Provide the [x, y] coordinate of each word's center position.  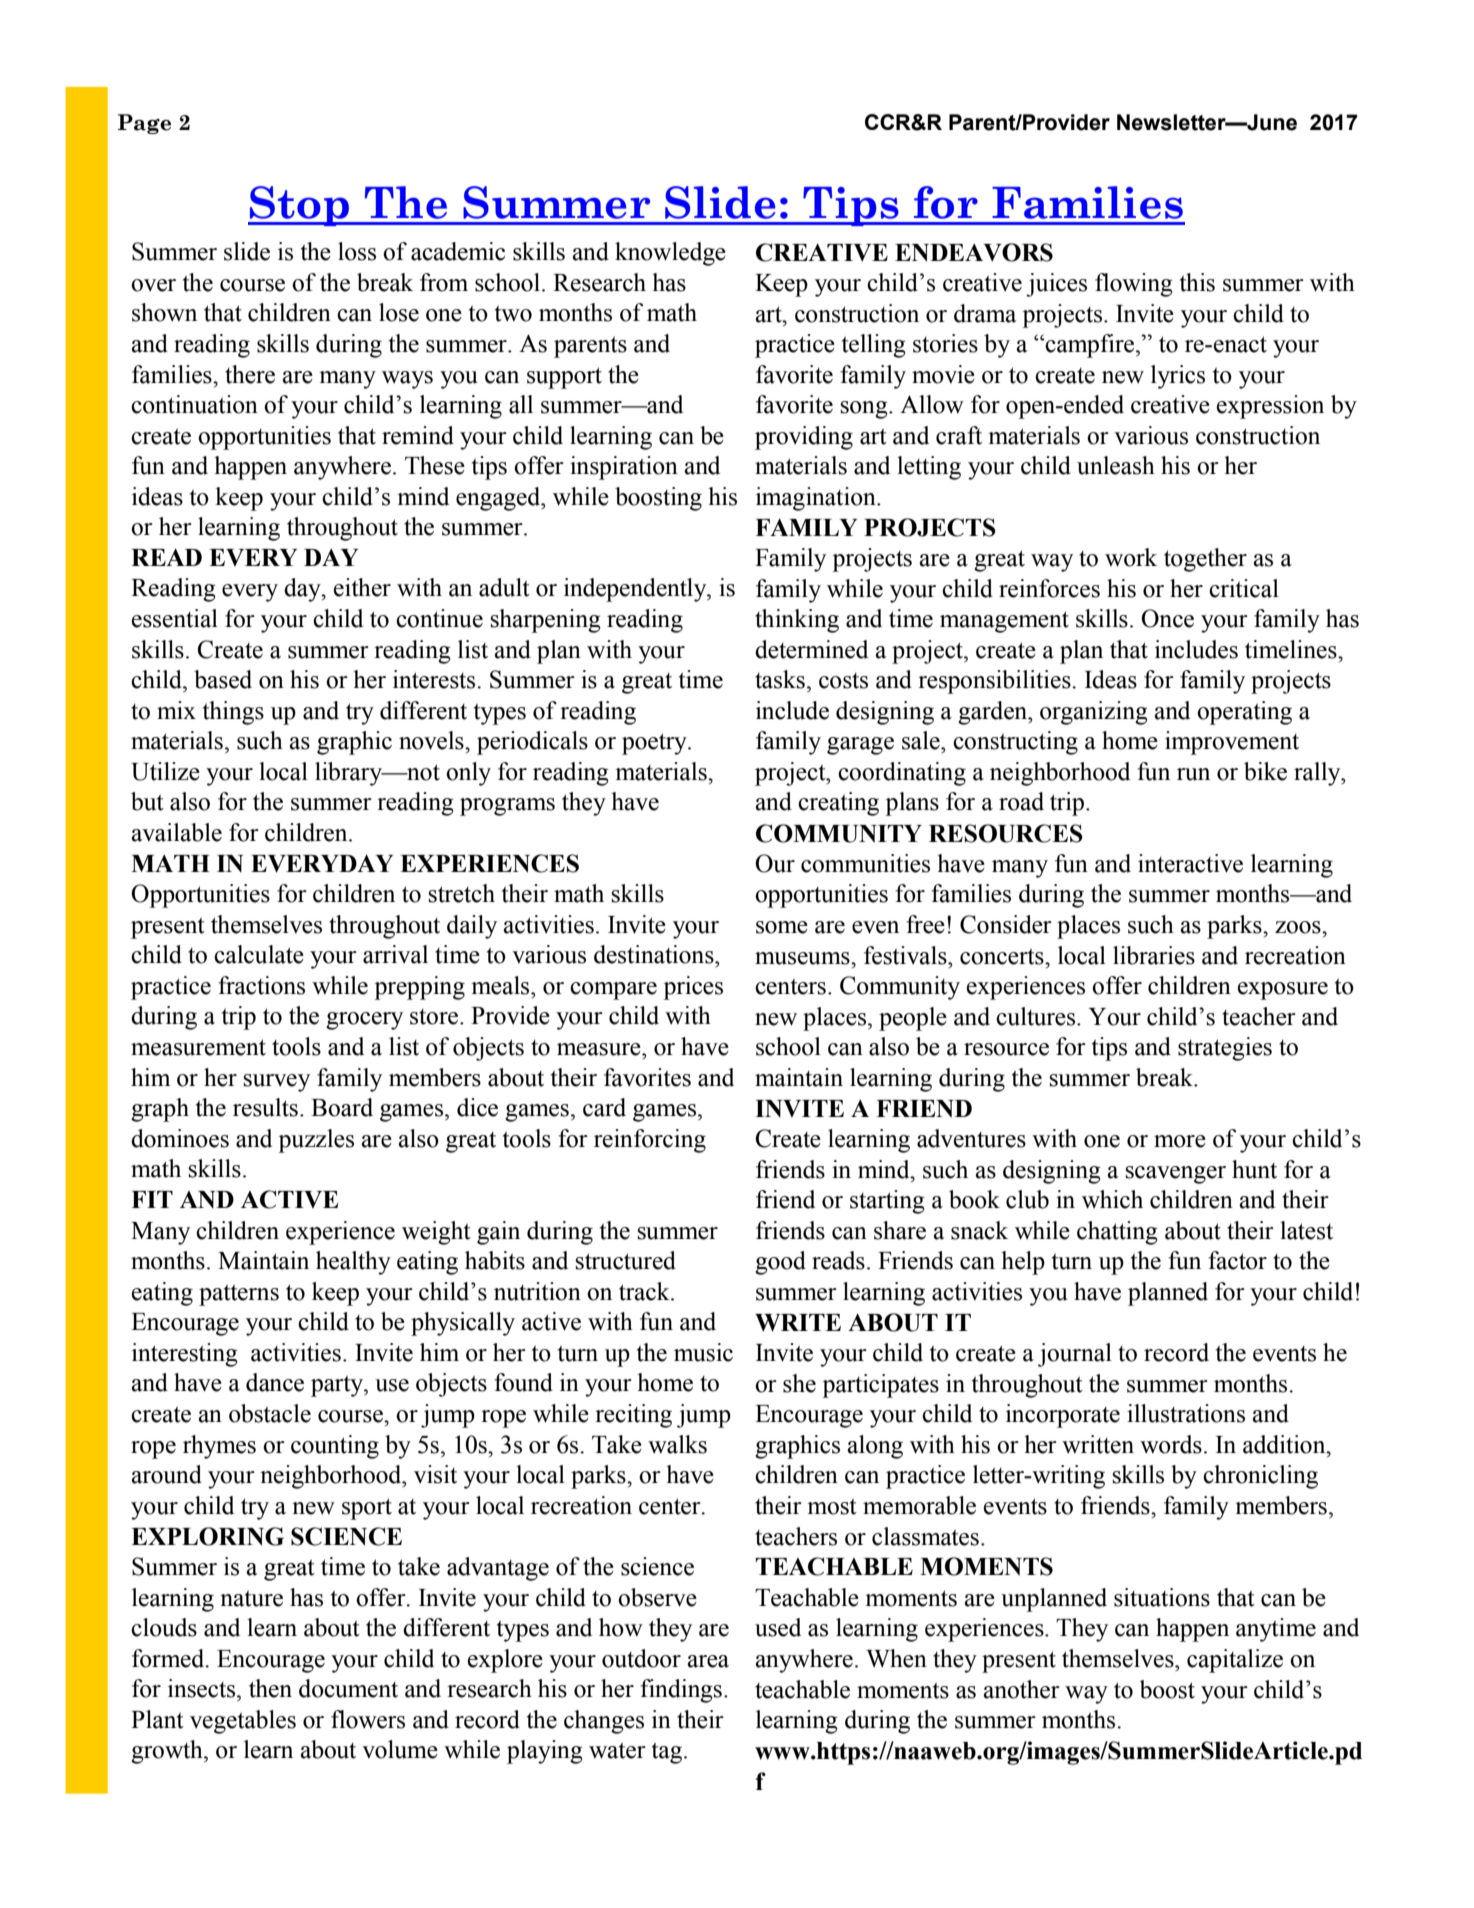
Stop [299, 206]
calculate [259, 954]
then [270, 1688]
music [703, 1352]
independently [636, 590]
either [362, 587]
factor [1237, 1260]
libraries [1154, 955]
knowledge [670, 254]
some [782, 927]
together [1205, 560]
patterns [239, 1295]
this [1197, 282]
